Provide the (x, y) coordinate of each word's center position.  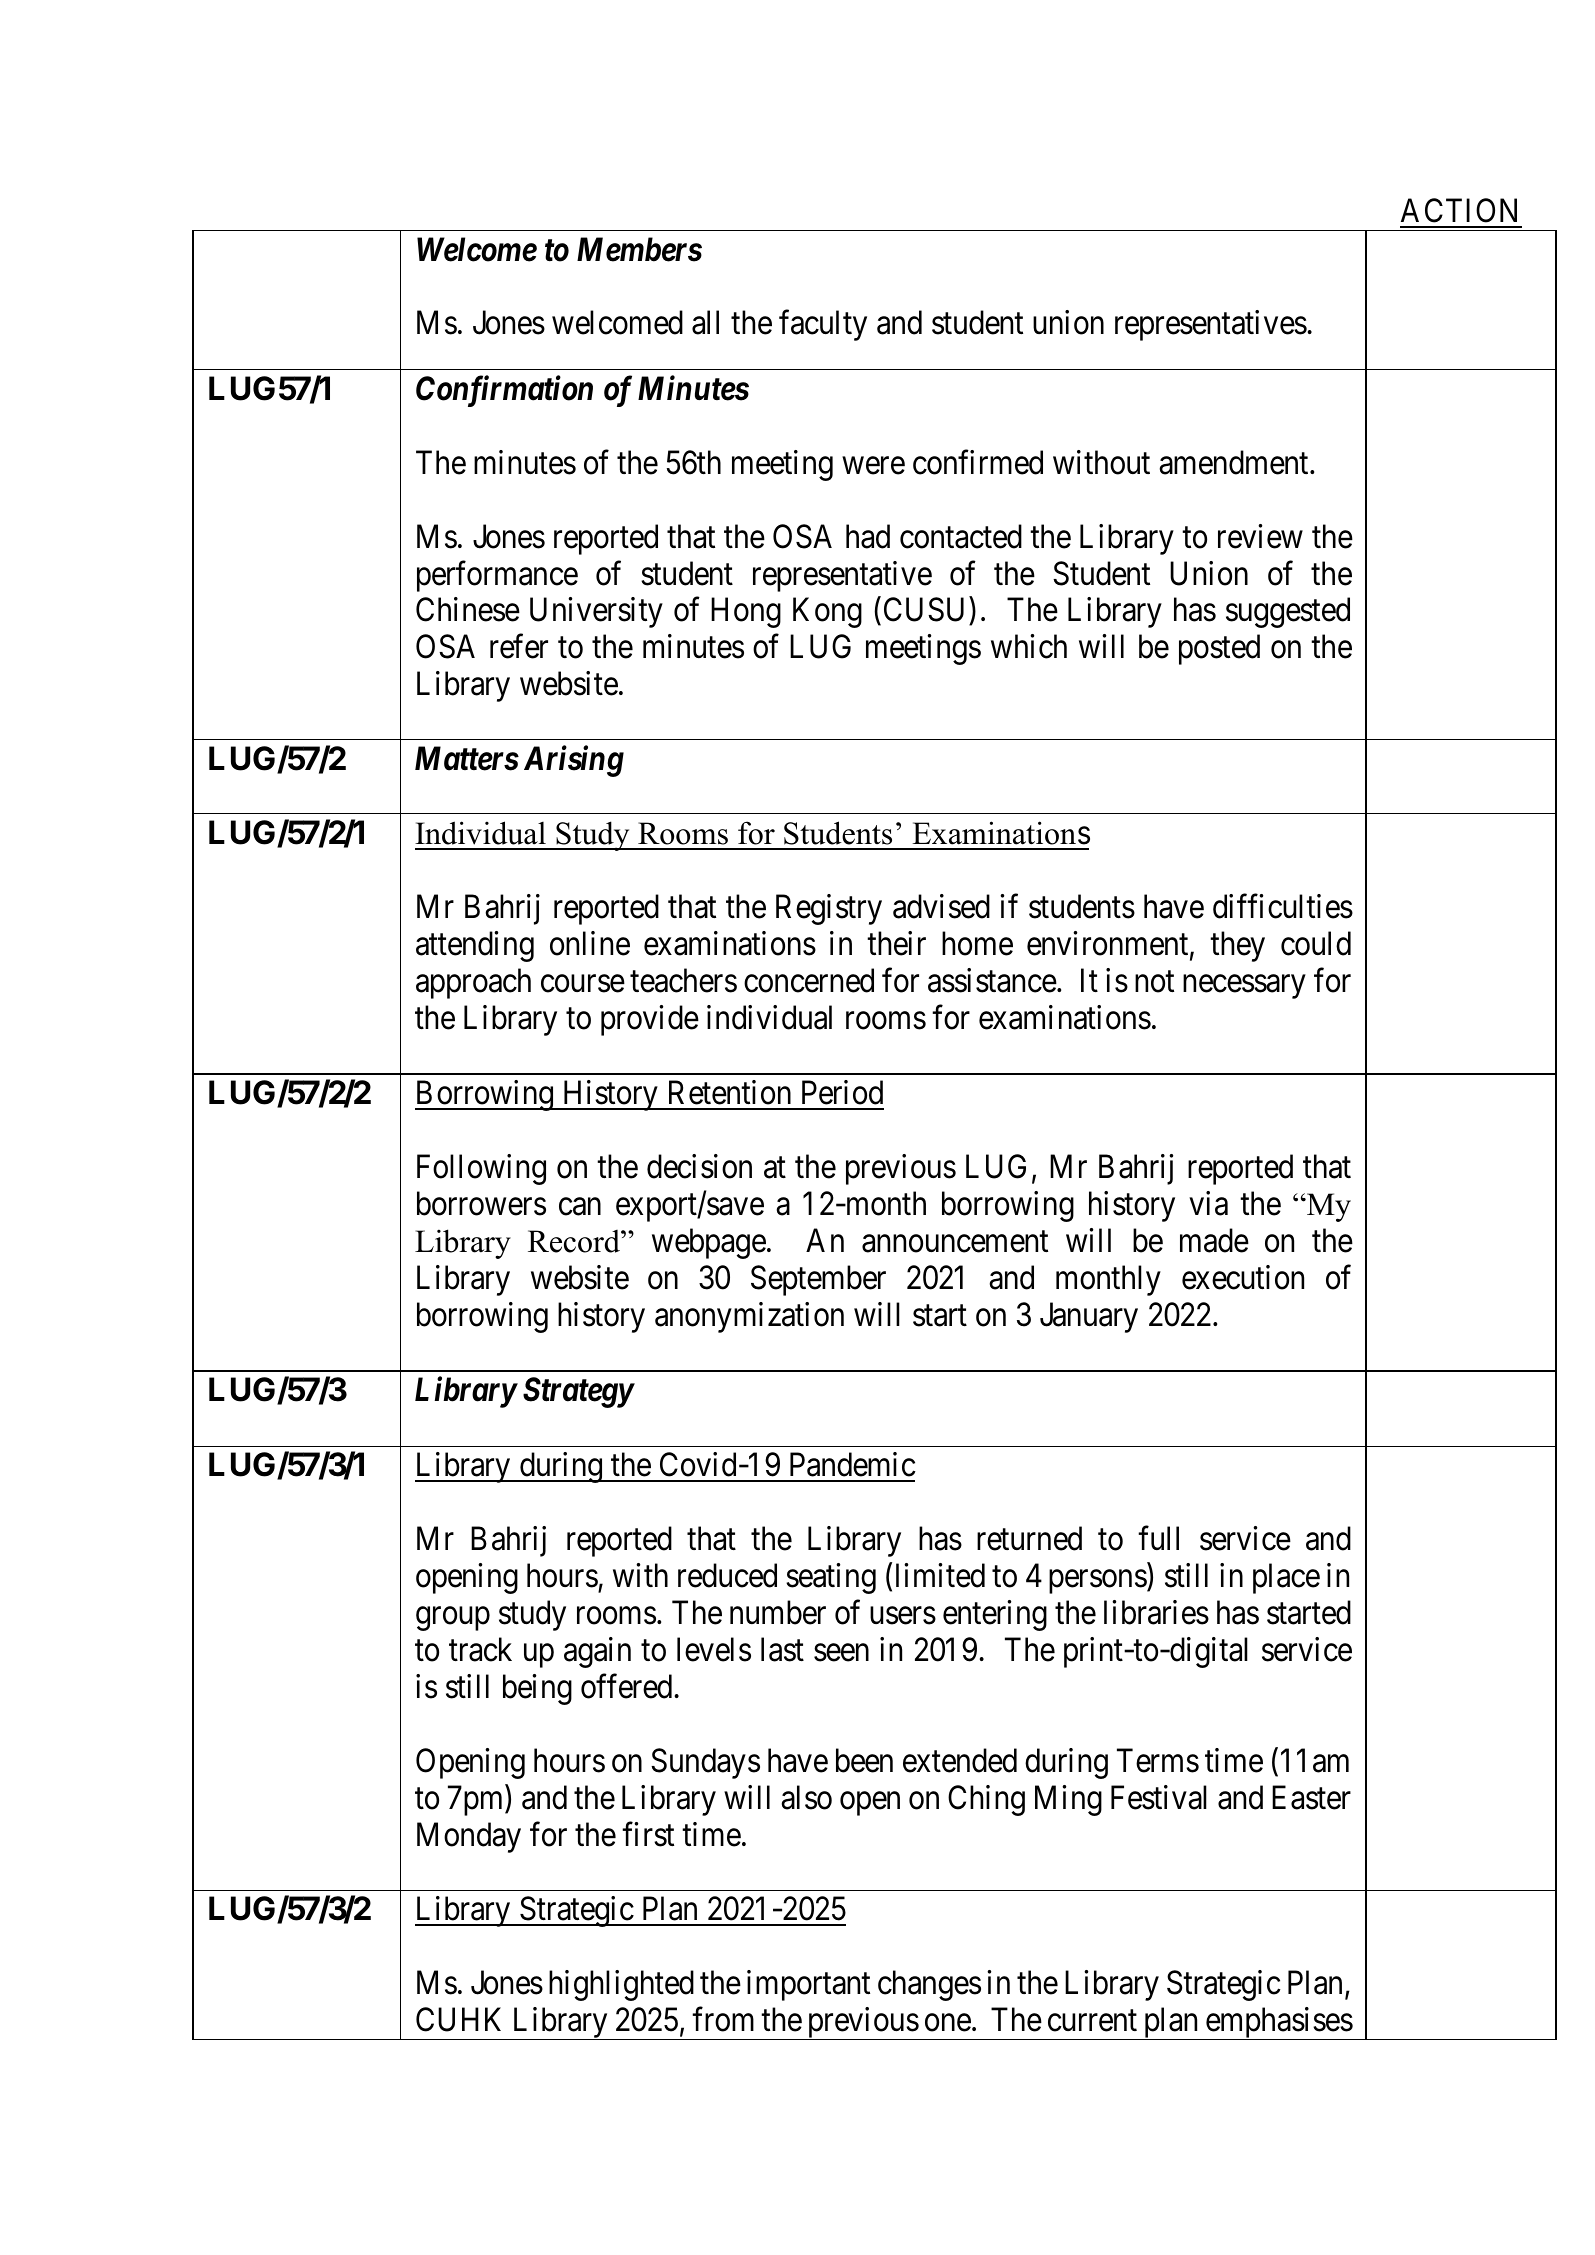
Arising (574, 761)
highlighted (621, 1985)
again (597, 1652)
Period (842, 1092)
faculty (823, 326)
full (1158, 1538)
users (903, 1616)
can (580, 1207)
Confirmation (504, 391)
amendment (1235, 462)
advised (941, 906)
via (1208, 1203)
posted (1219, 650)
